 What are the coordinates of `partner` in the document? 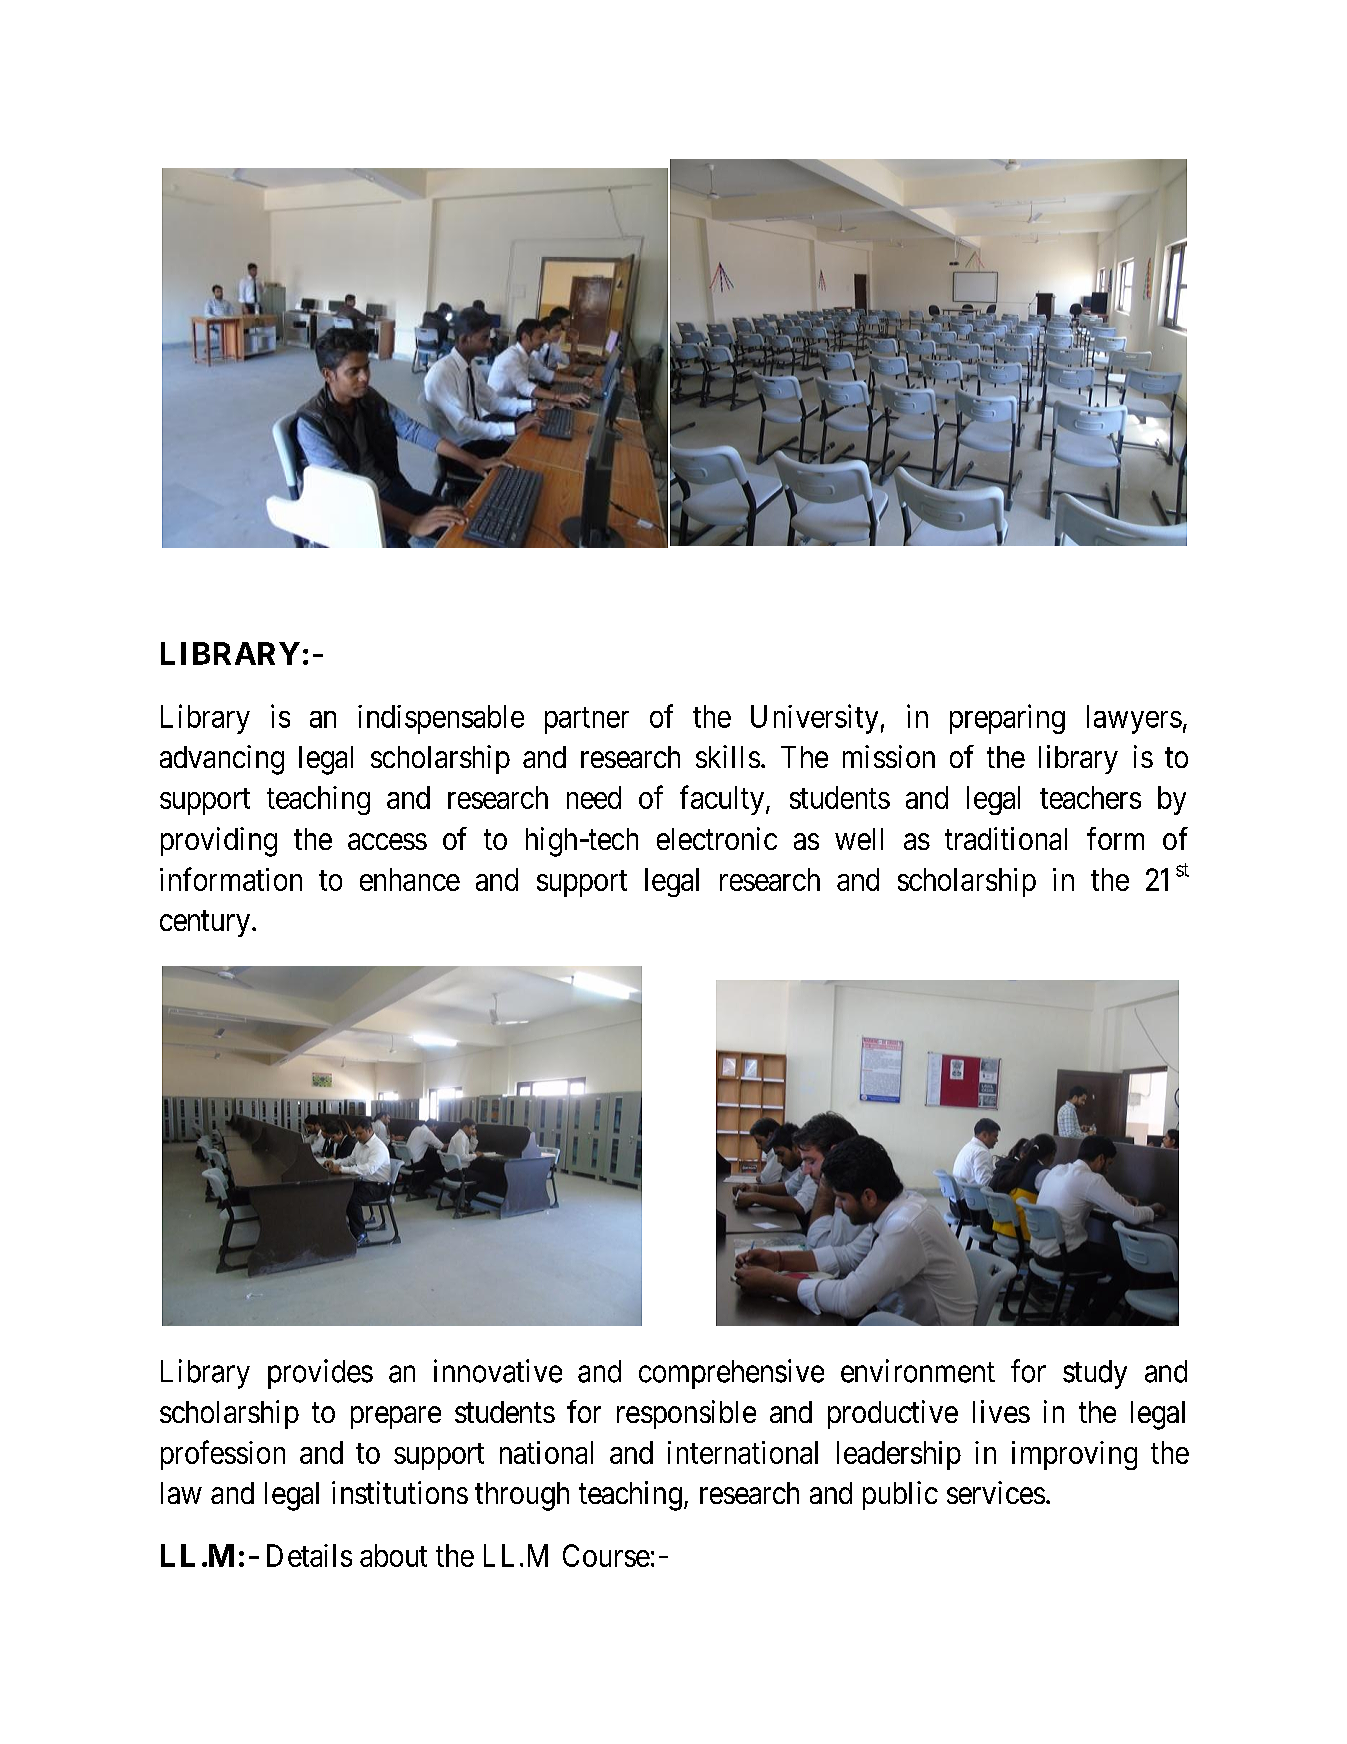 It's located at (587, 720).
